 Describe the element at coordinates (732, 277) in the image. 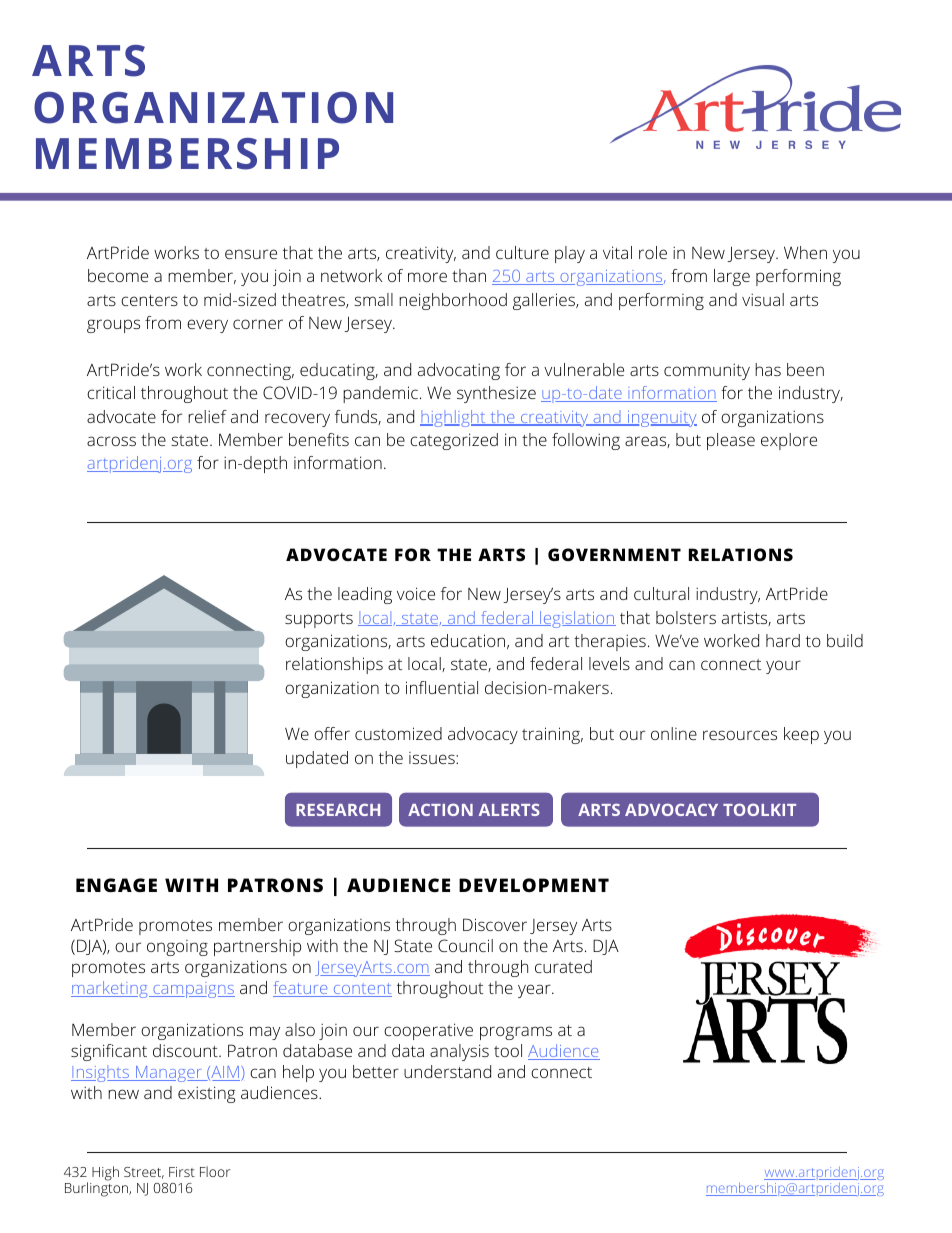

I see `large` at that location.
